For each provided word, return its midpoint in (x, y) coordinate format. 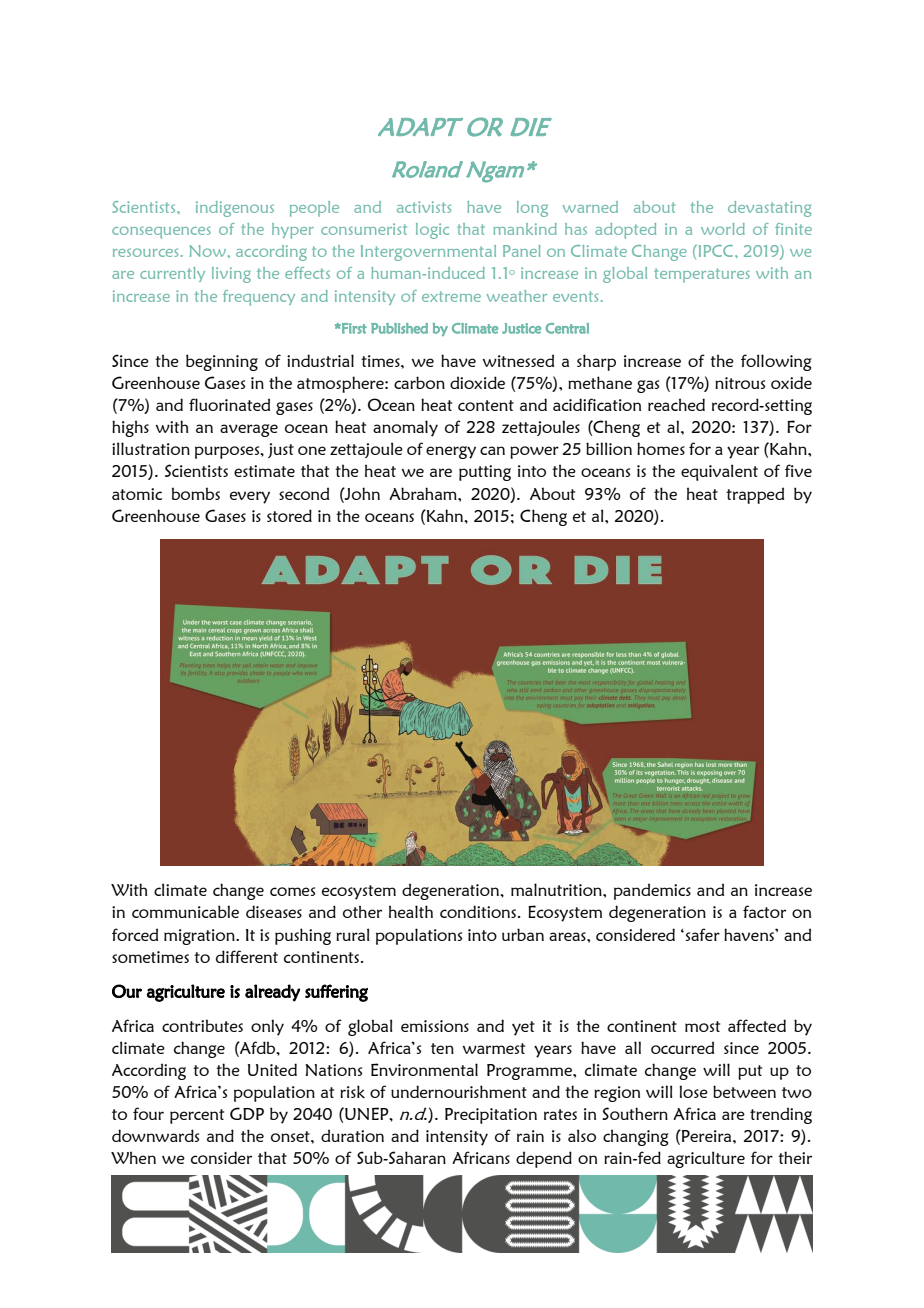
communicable (185, 911)
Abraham (424, 493)
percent (197, 1116)
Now (209, 251)
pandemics (652, 891)
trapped (755, 495)
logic (432, 231)
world (723, 229)
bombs (196, 493)
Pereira (707, 1136)
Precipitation (491, 1116)
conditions (479, 911)
